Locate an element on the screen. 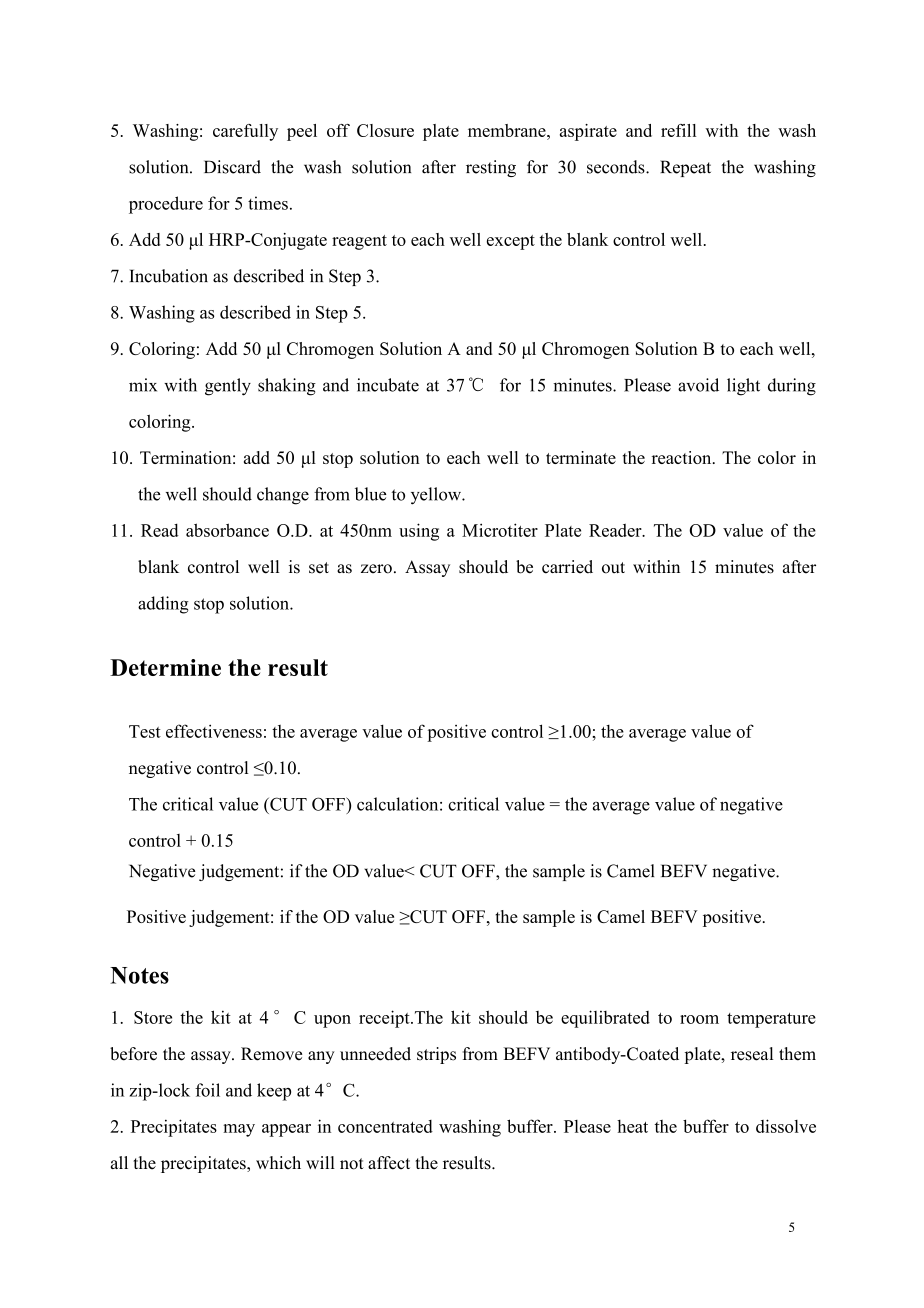  absorbance is located at coordinates (227, 530).
